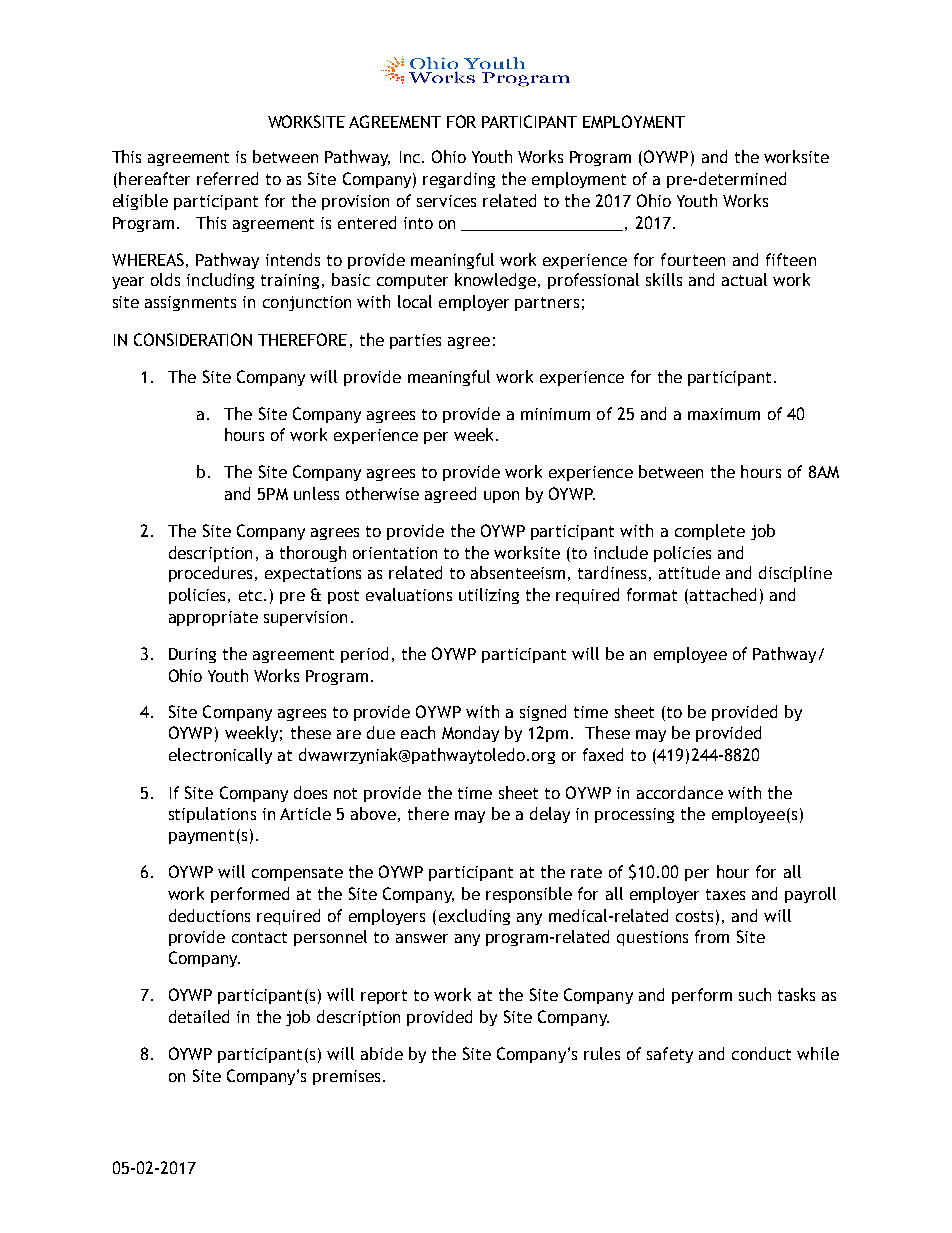 This image has height=1233, width=952. Describe the element at coordinates (761, 1053) in the image. I see `conduct` at that location.
